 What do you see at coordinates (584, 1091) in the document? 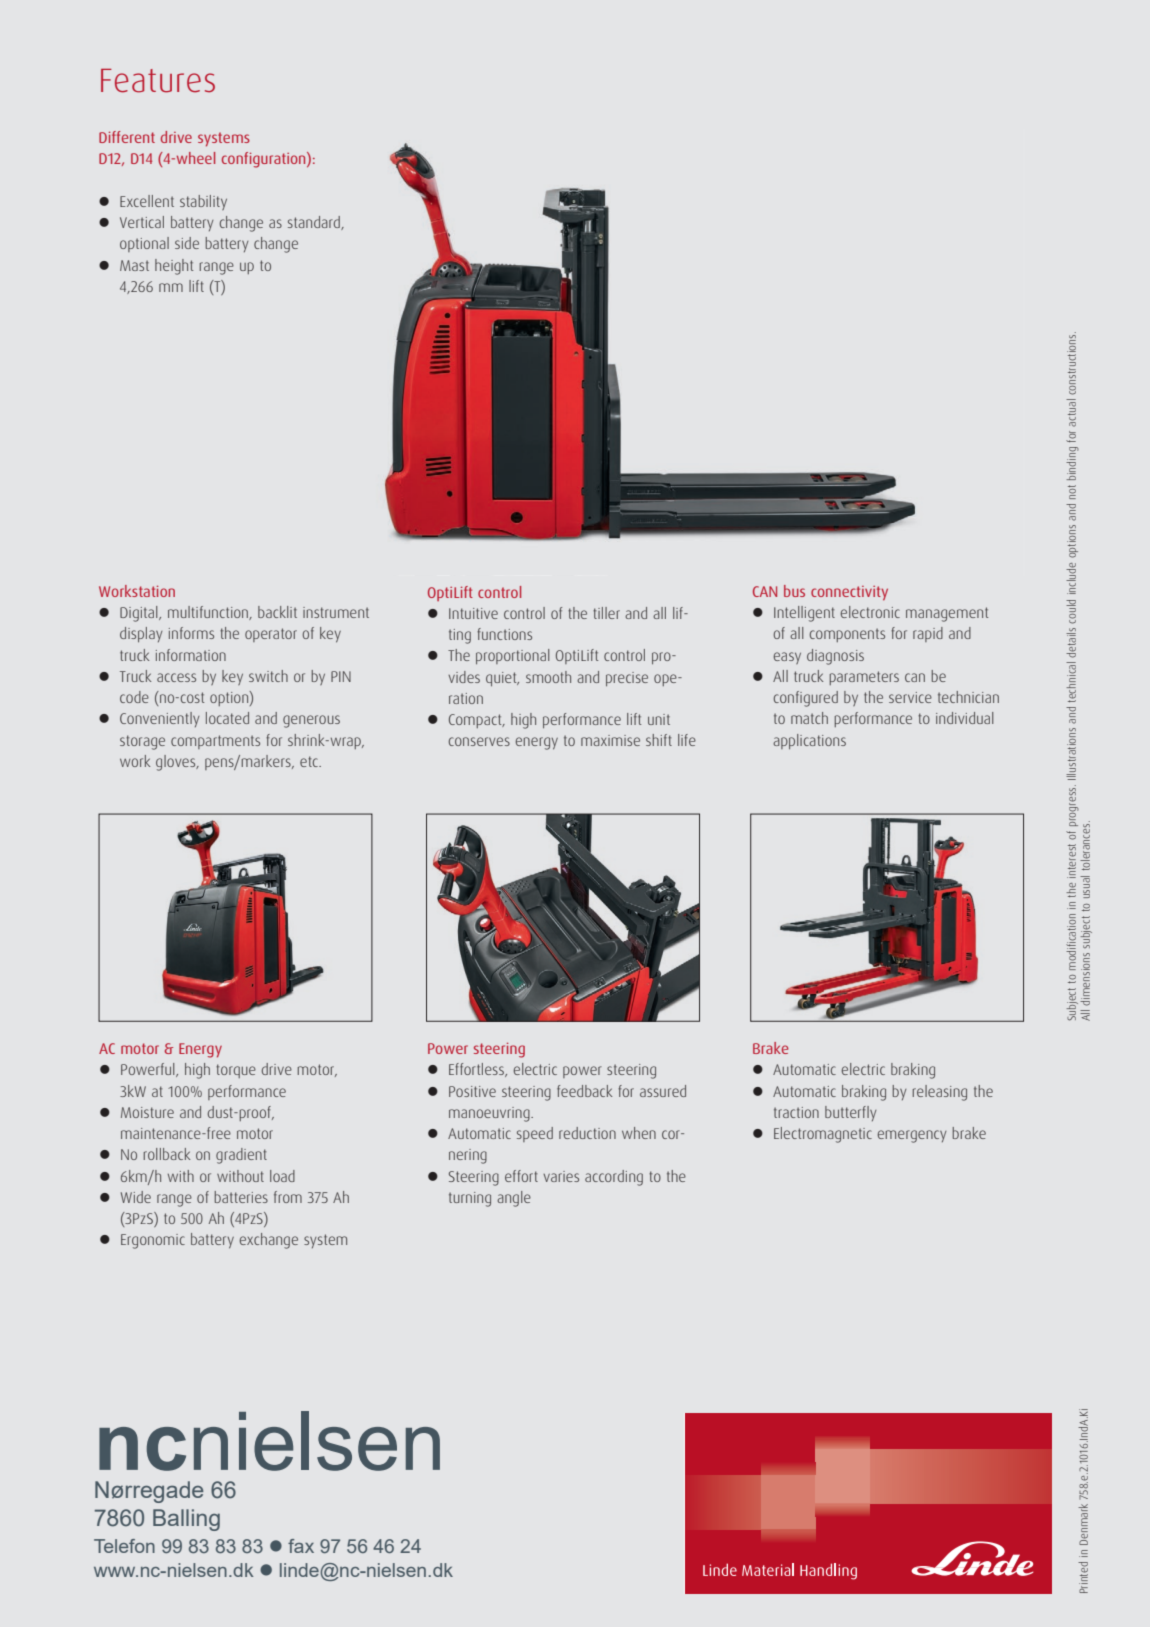
I see `feedback` at bounding box center [584, 1091].
